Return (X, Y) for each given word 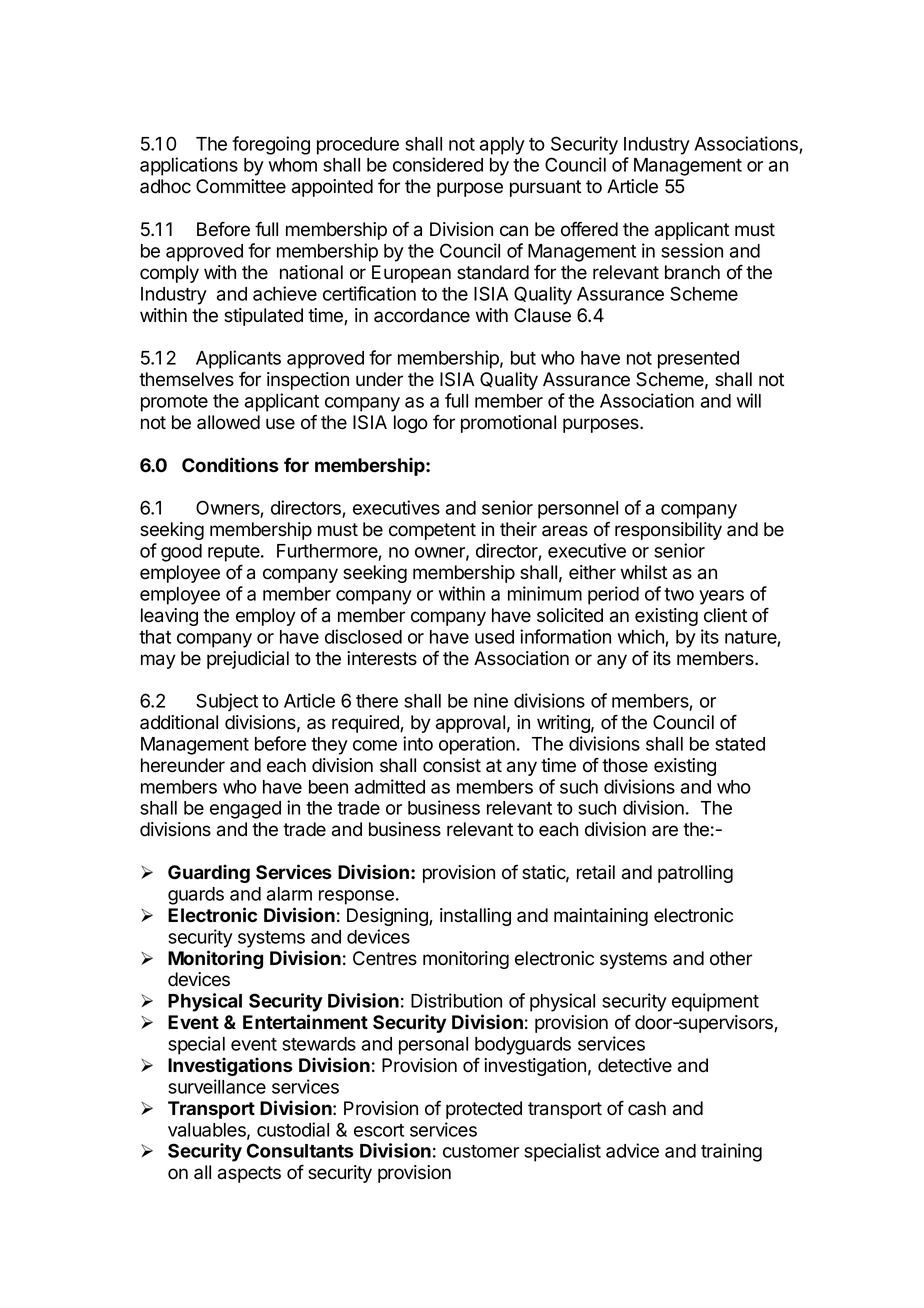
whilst (644, 572)
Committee (241, 186)
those (625, 765)
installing (475, 917)
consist (452, 765)
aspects (249, 1174)
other (731, 958)
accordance (422, 315)
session (692, 250)
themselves (186, 379)
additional (179, 722)
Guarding (209, 873)
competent (432, 531)
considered (438, 164)
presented (698, 360)
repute (235, 553)
